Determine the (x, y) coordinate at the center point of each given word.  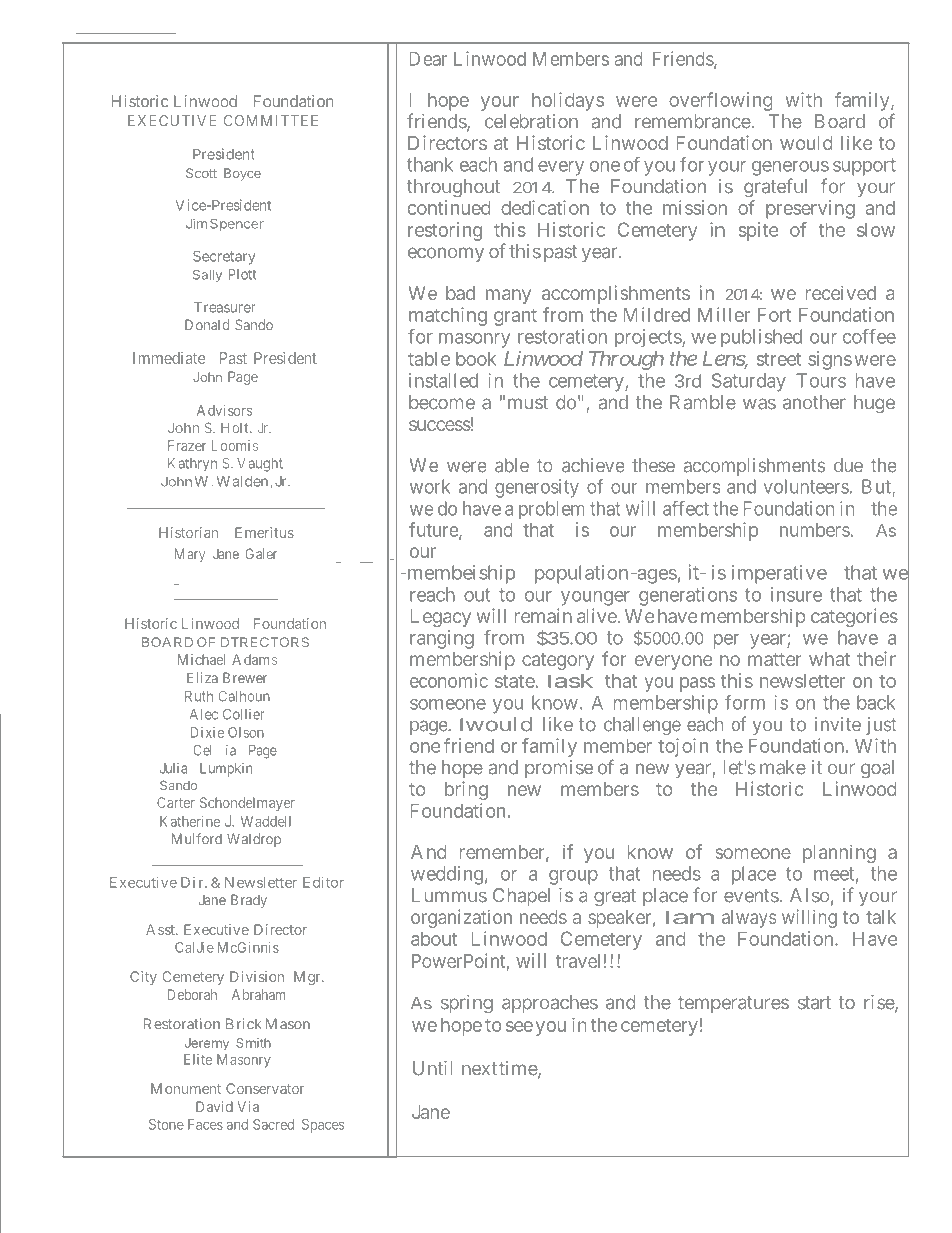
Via (248, 1106)
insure (796, 594)
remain (543, 615)
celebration (531, 121)
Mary (190, 555)
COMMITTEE (271, 120)
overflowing (721, 101)
